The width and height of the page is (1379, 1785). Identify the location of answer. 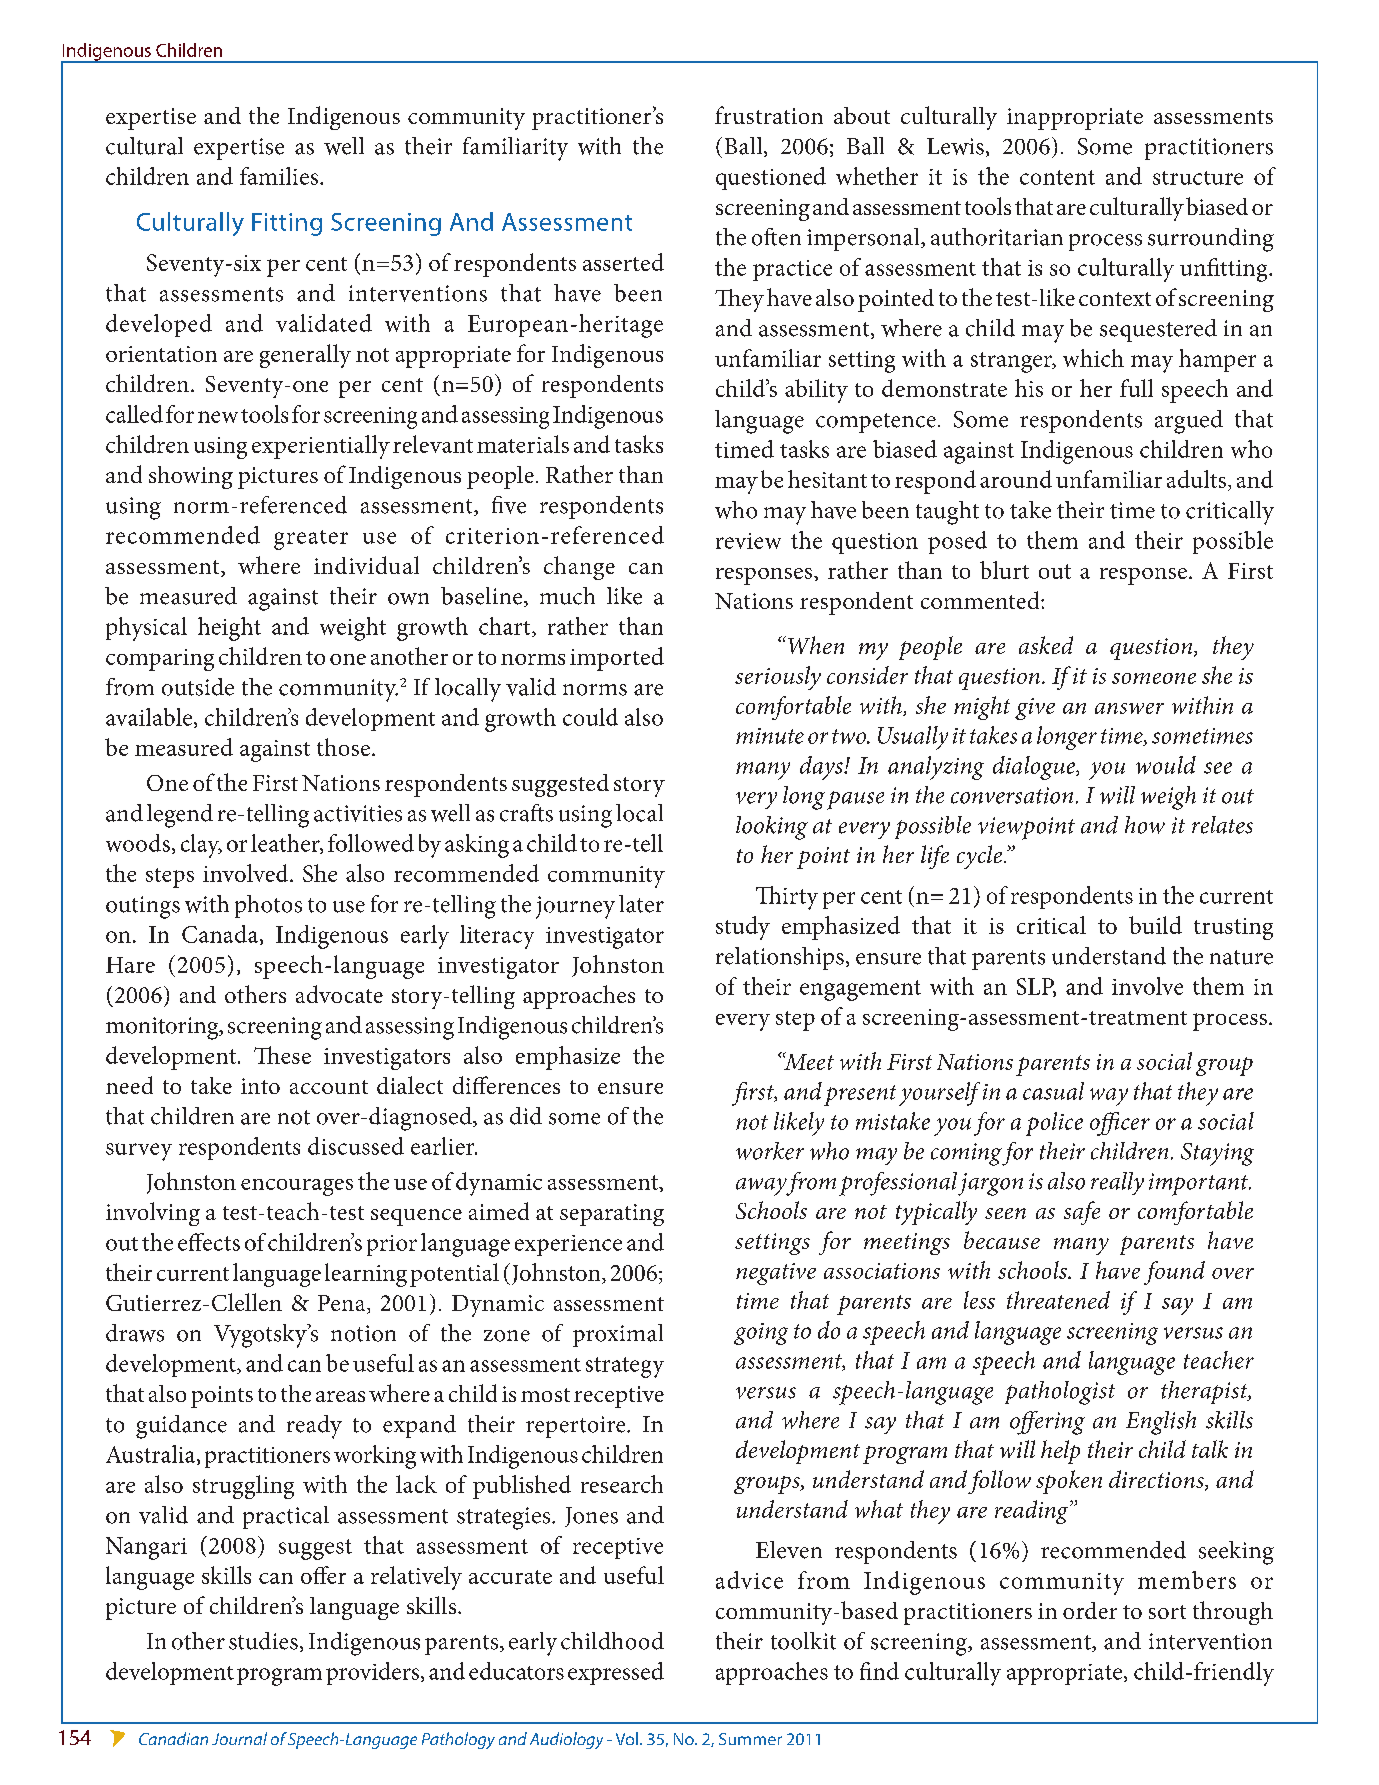
(1129, 708).
